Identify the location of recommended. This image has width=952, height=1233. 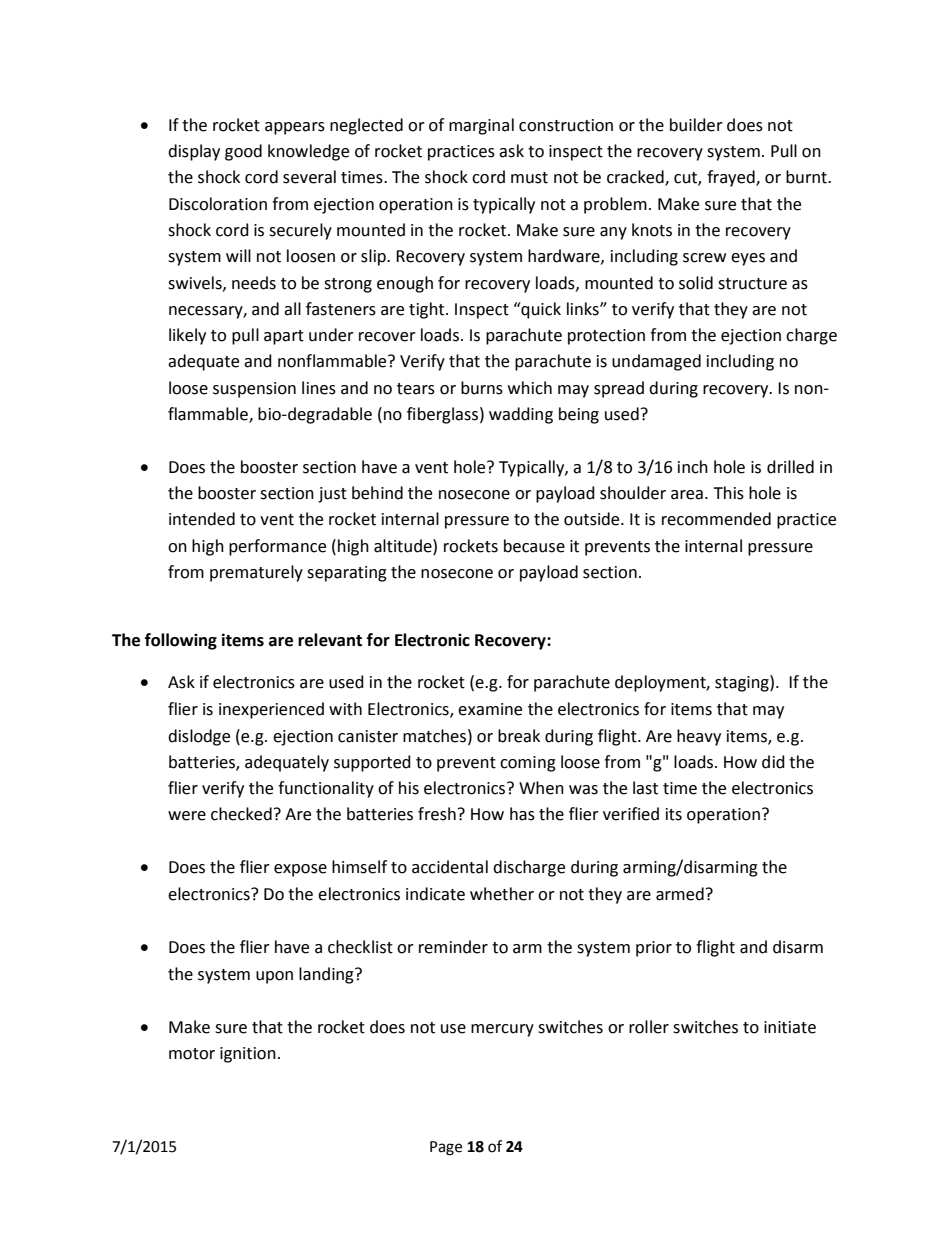
(716, 519).
